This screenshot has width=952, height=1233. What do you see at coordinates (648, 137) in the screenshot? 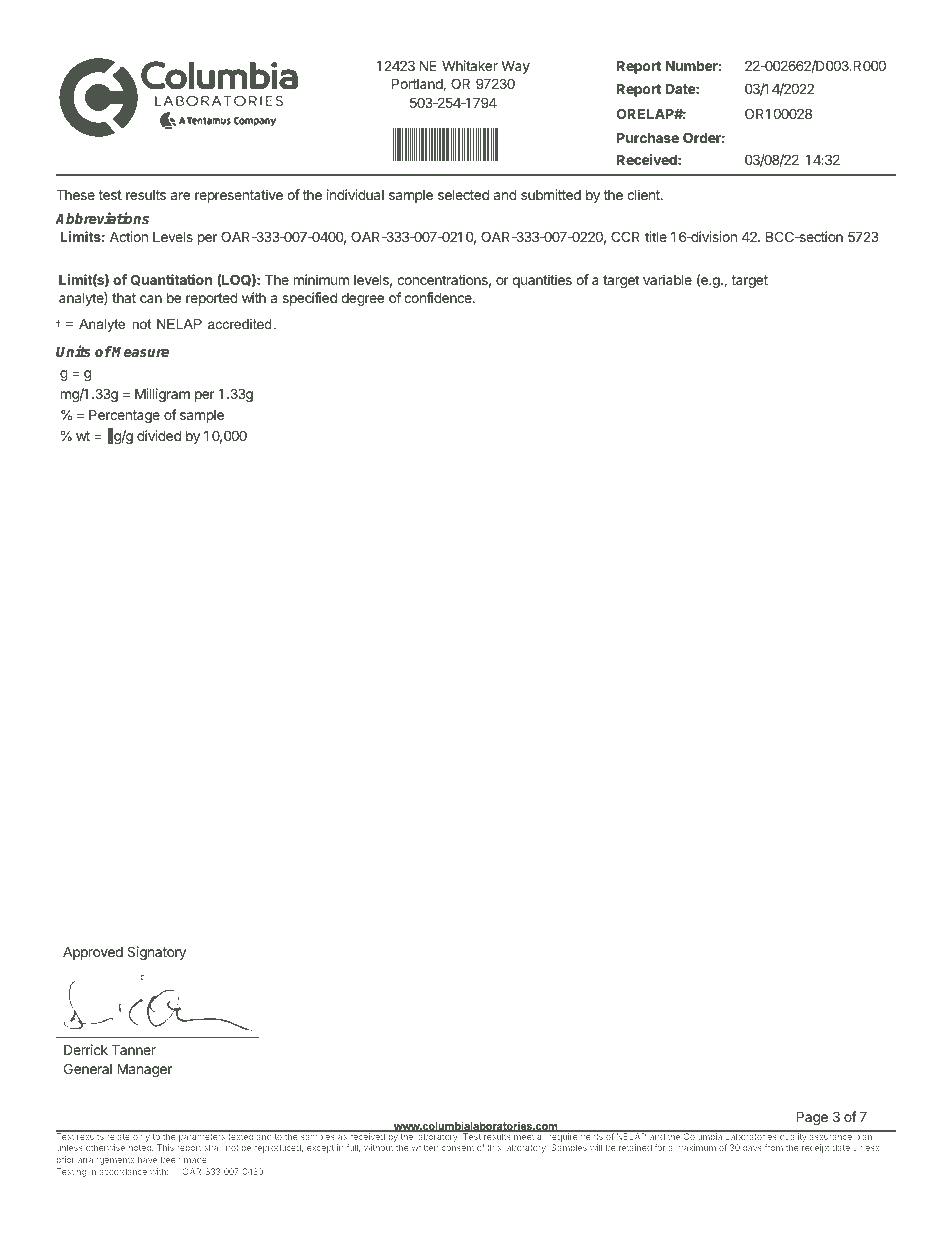
I see `Purchase` at bounding box center [648, 137].
